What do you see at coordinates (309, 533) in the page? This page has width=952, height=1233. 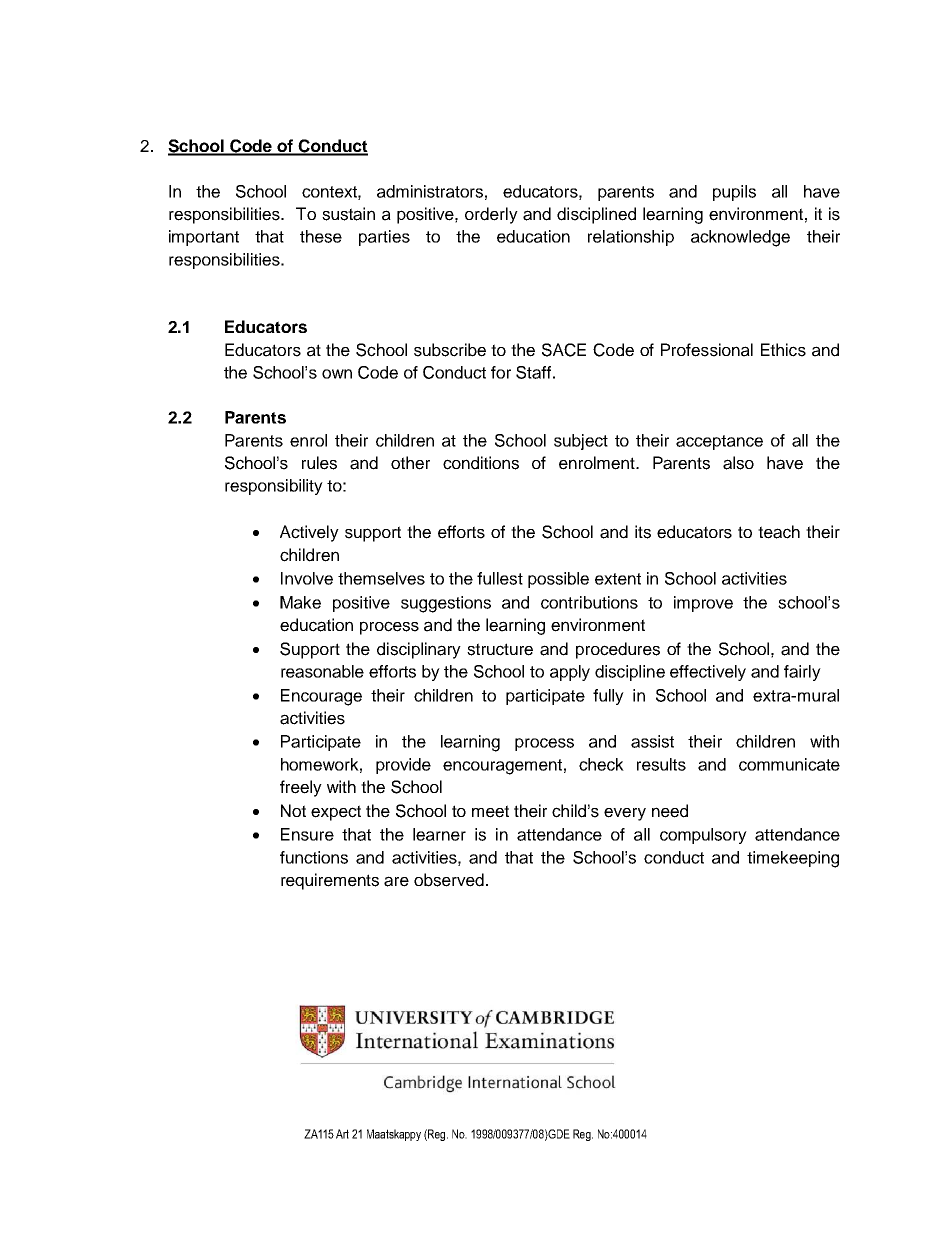 I see `Actively` at bounding box center [309, 533].
